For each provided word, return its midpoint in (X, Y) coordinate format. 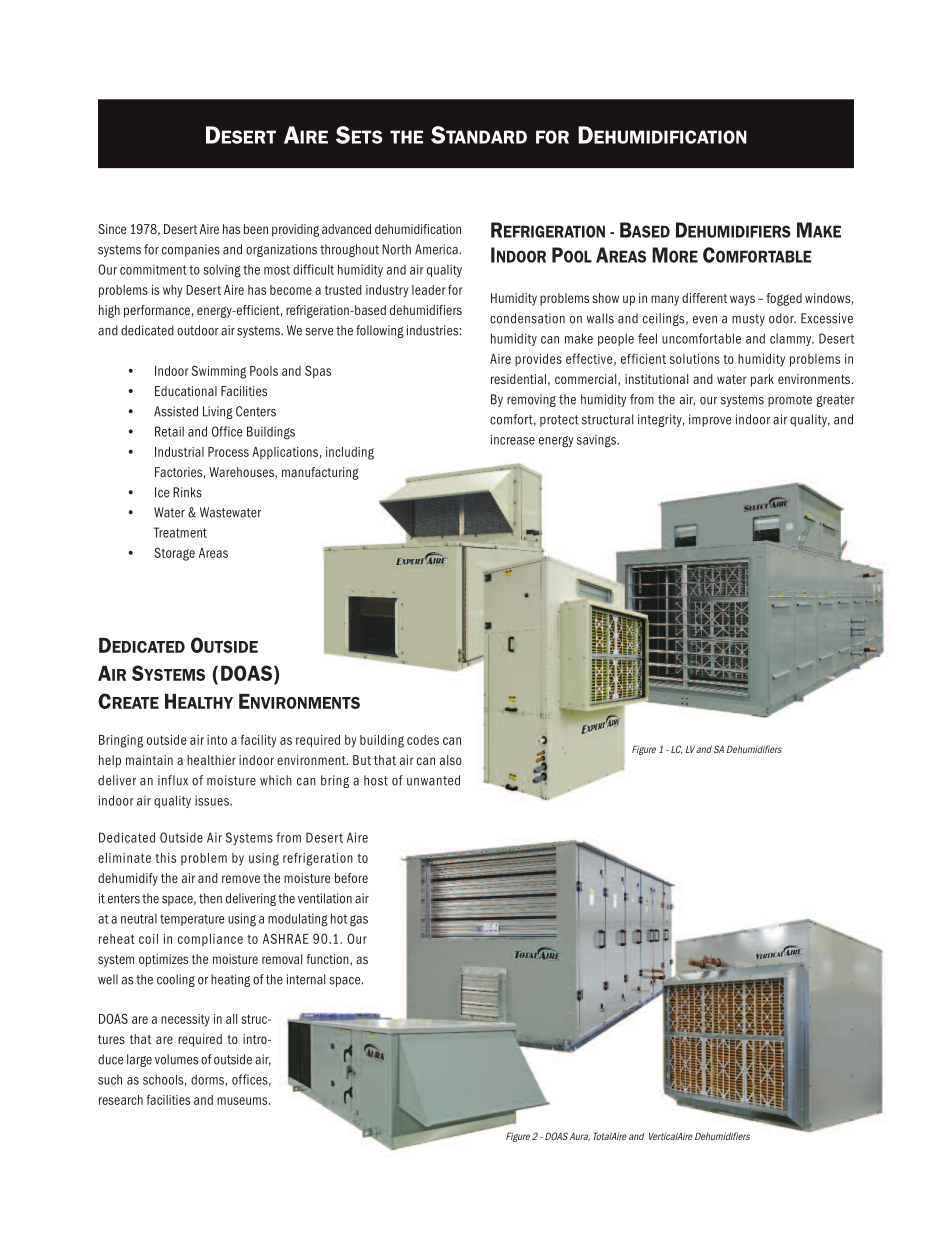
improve (710, 420)
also (451, 760)
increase (513, 439)
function (328, 960)
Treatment (180, 532)
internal (306, 979)
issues (213, 800)
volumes (176, 1059)
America (436, 249)
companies (191, 250)
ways (742, 300)
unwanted (433, 780)
